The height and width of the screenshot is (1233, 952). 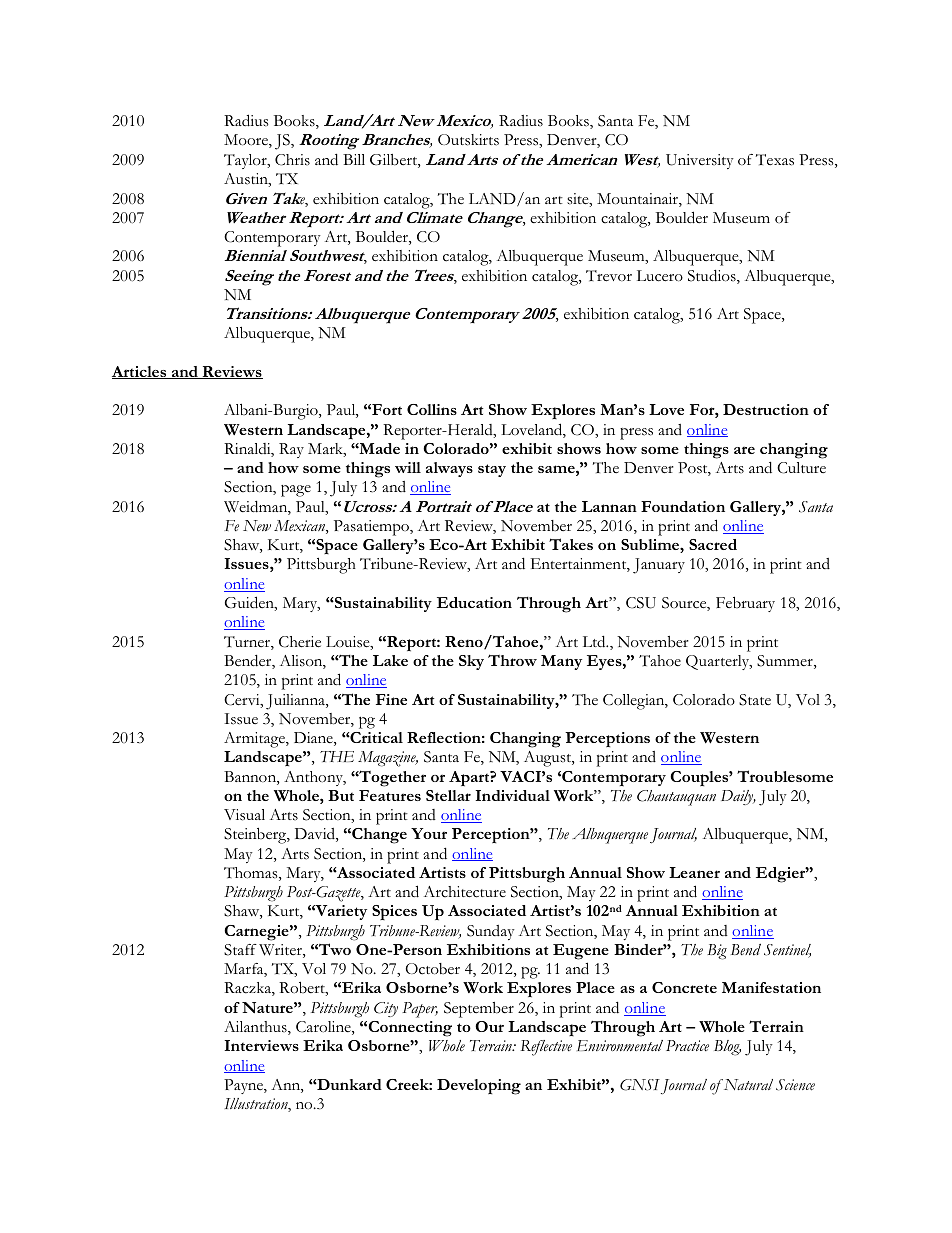 I want to click on are, so click(x=744, y=450).
